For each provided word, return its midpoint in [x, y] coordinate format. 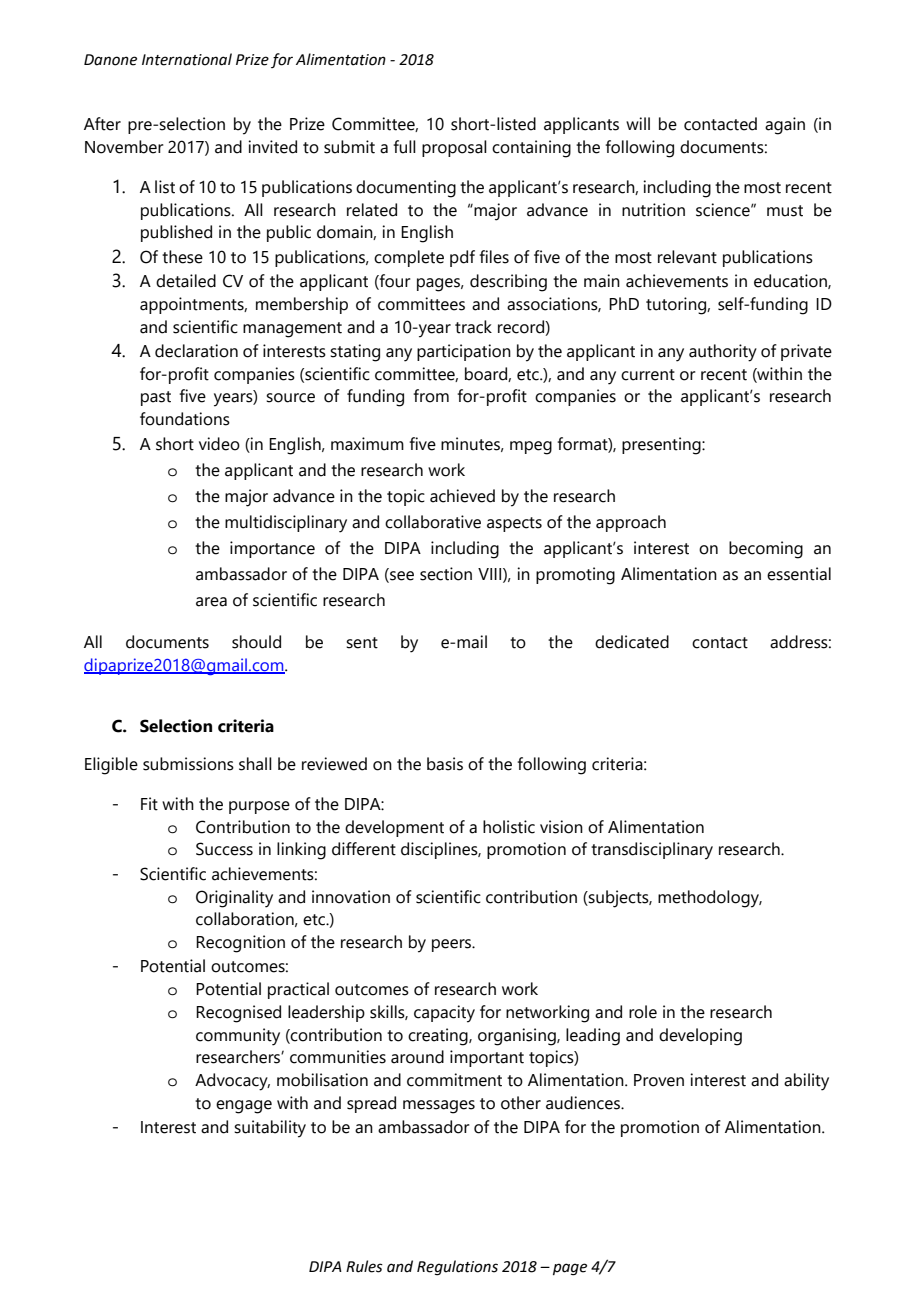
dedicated [632, 642]
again [785, 126]
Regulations [457, 1268]
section [446, 574]
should [256, 642]
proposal [454, 148]
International [187, 59]
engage [244, 1107]
